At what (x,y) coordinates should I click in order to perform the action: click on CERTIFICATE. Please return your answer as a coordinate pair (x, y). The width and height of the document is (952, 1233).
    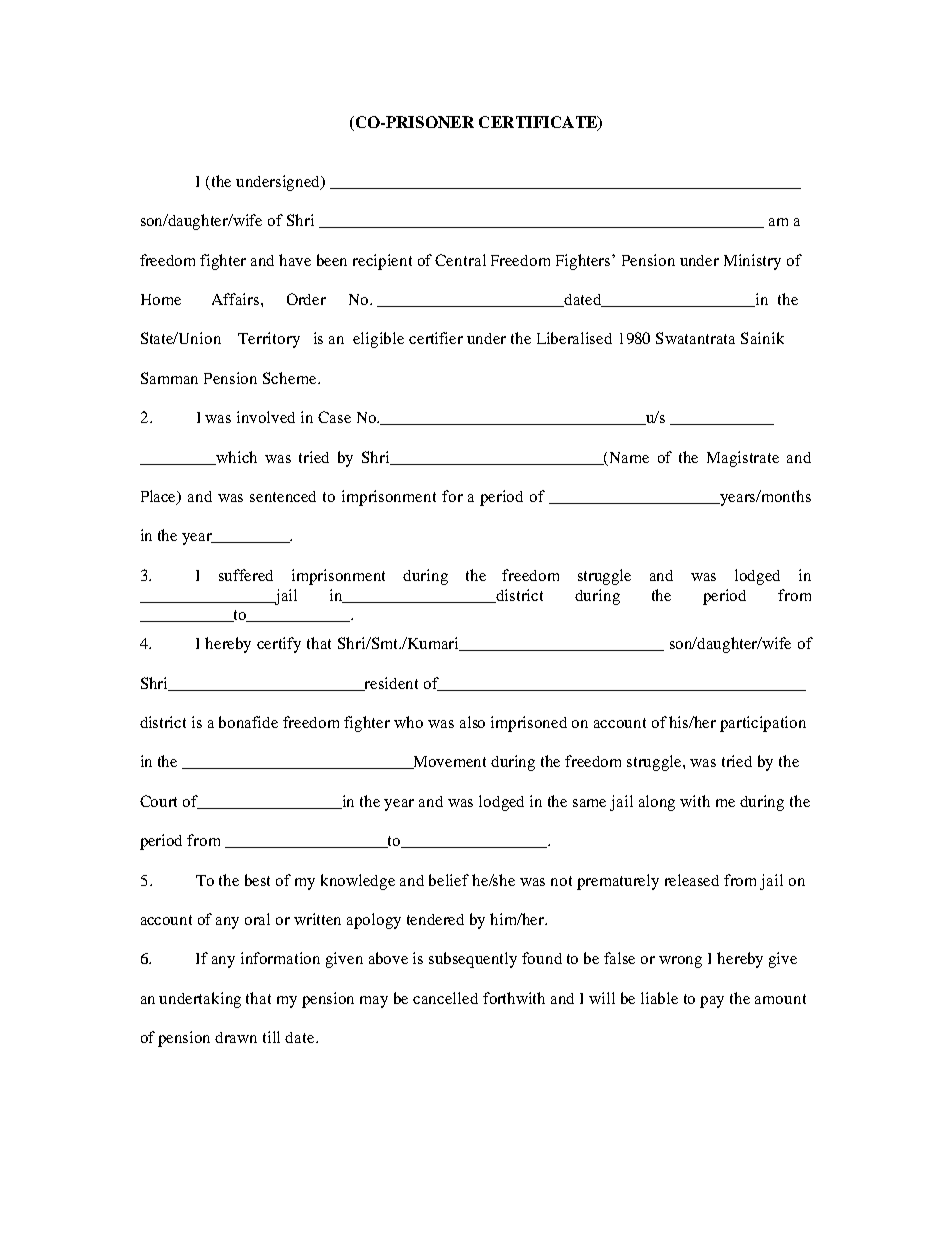
    Looking at the image, I should click on (539, 123).
